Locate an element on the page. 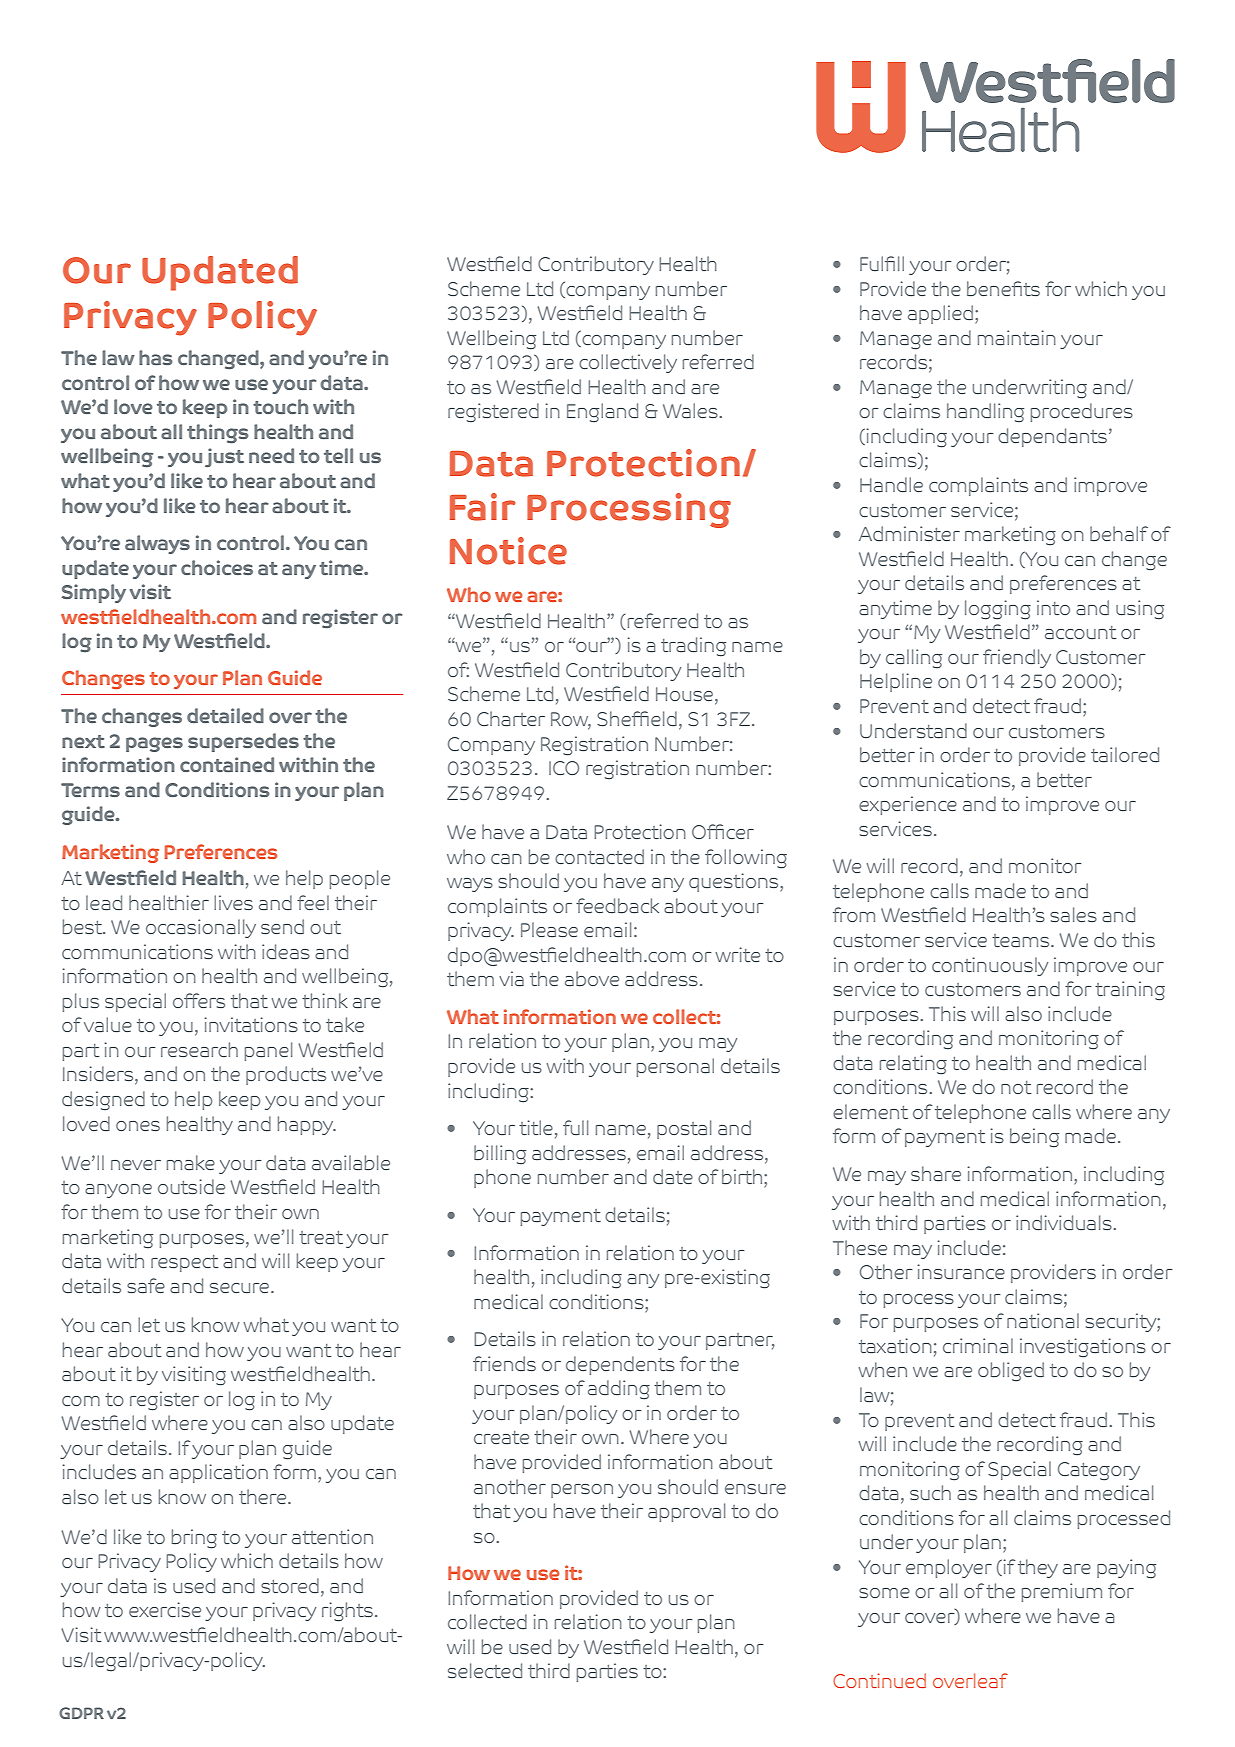  benefits is located at coordinates (1003, 288).
